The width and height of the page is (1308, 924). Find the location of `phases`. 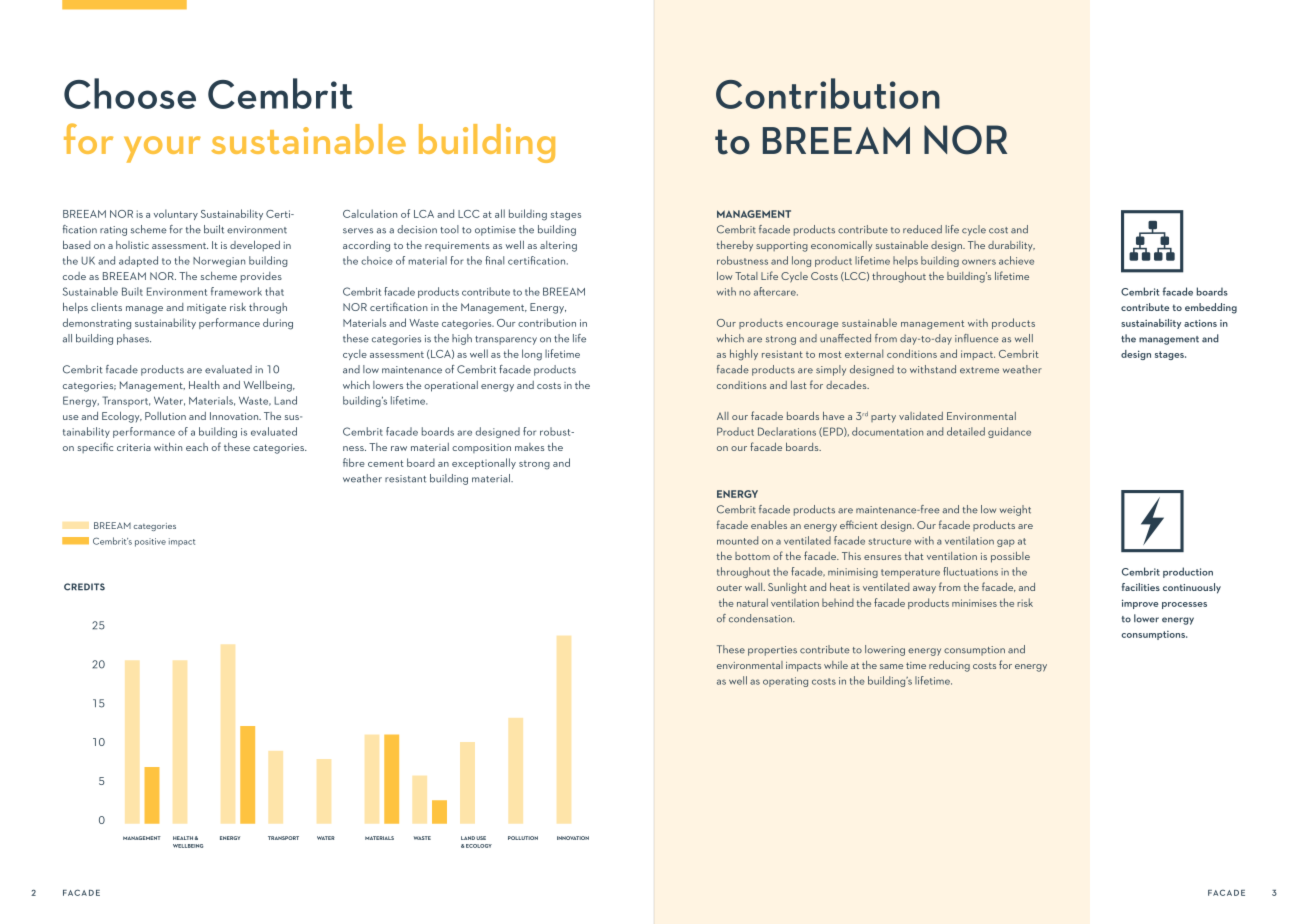

phases is located at coordinates (134, 339).
